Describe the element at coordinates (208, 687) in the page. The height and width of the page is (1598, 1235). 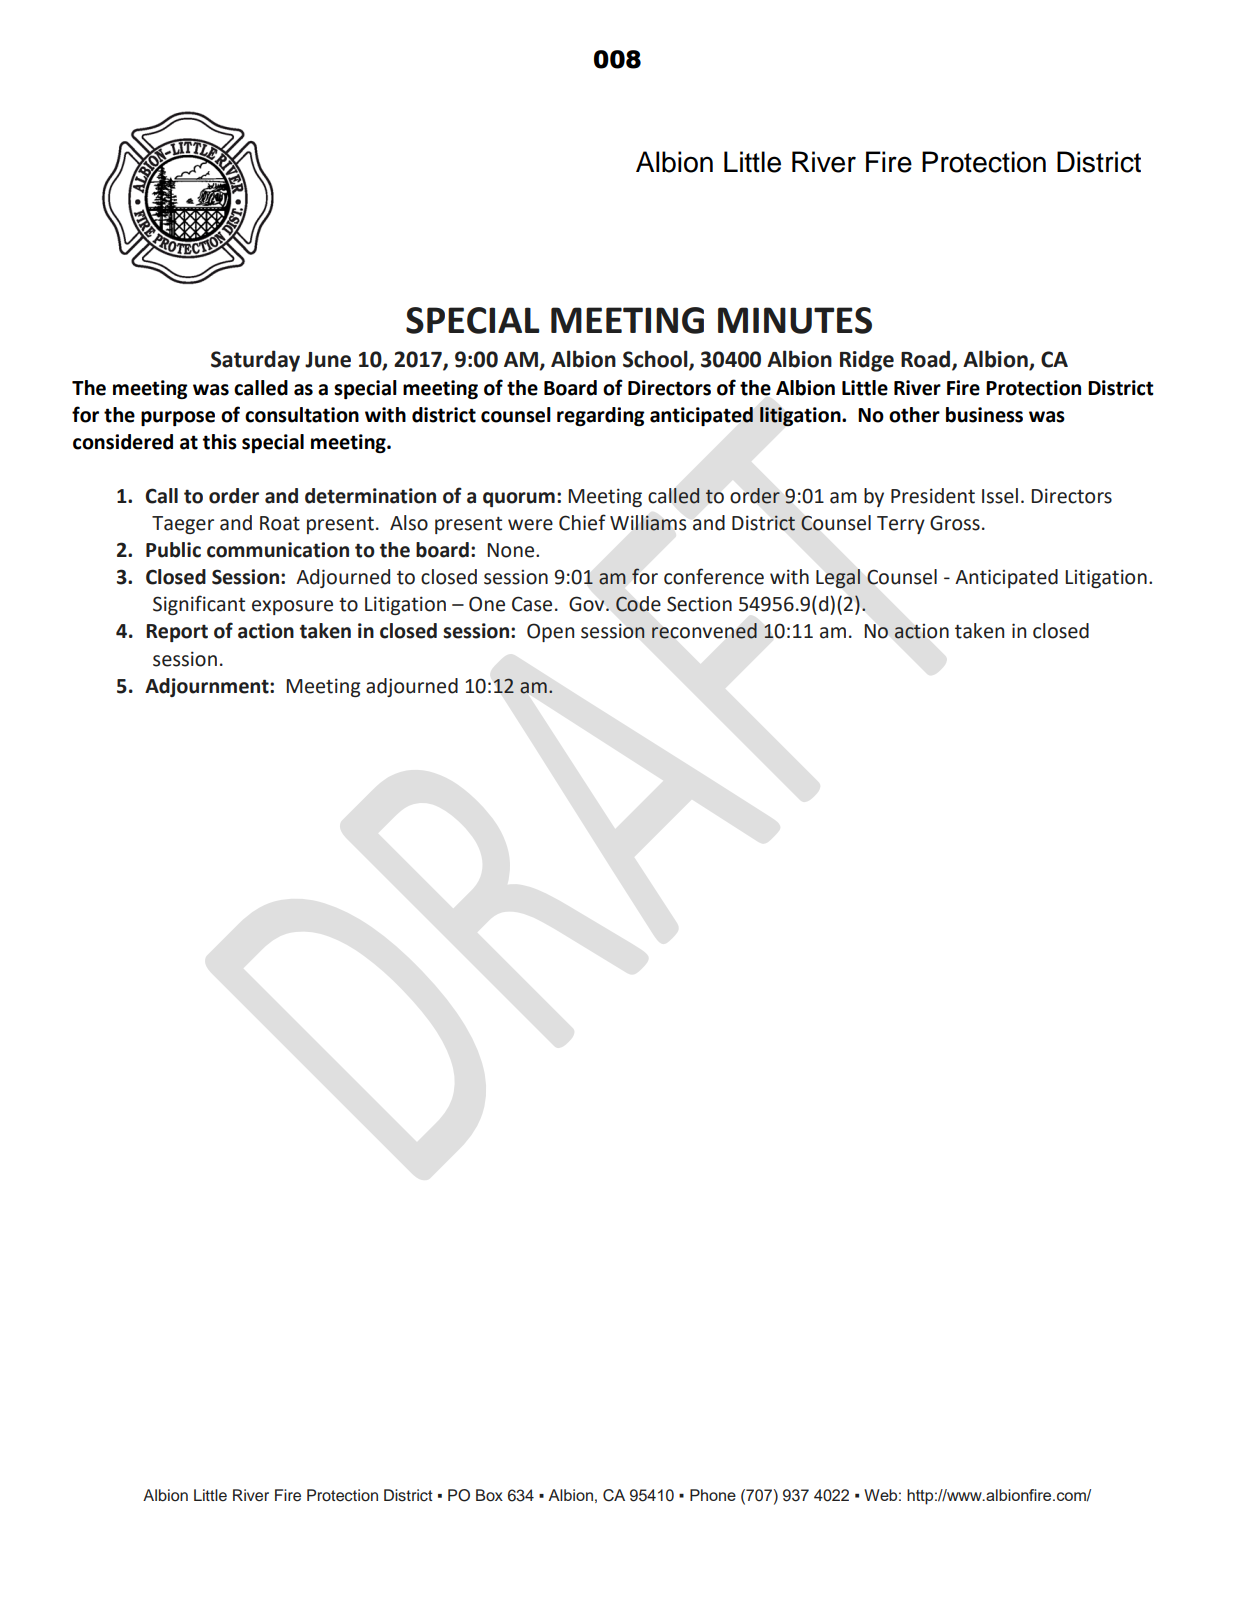
I see `Adjournment` at that location.
